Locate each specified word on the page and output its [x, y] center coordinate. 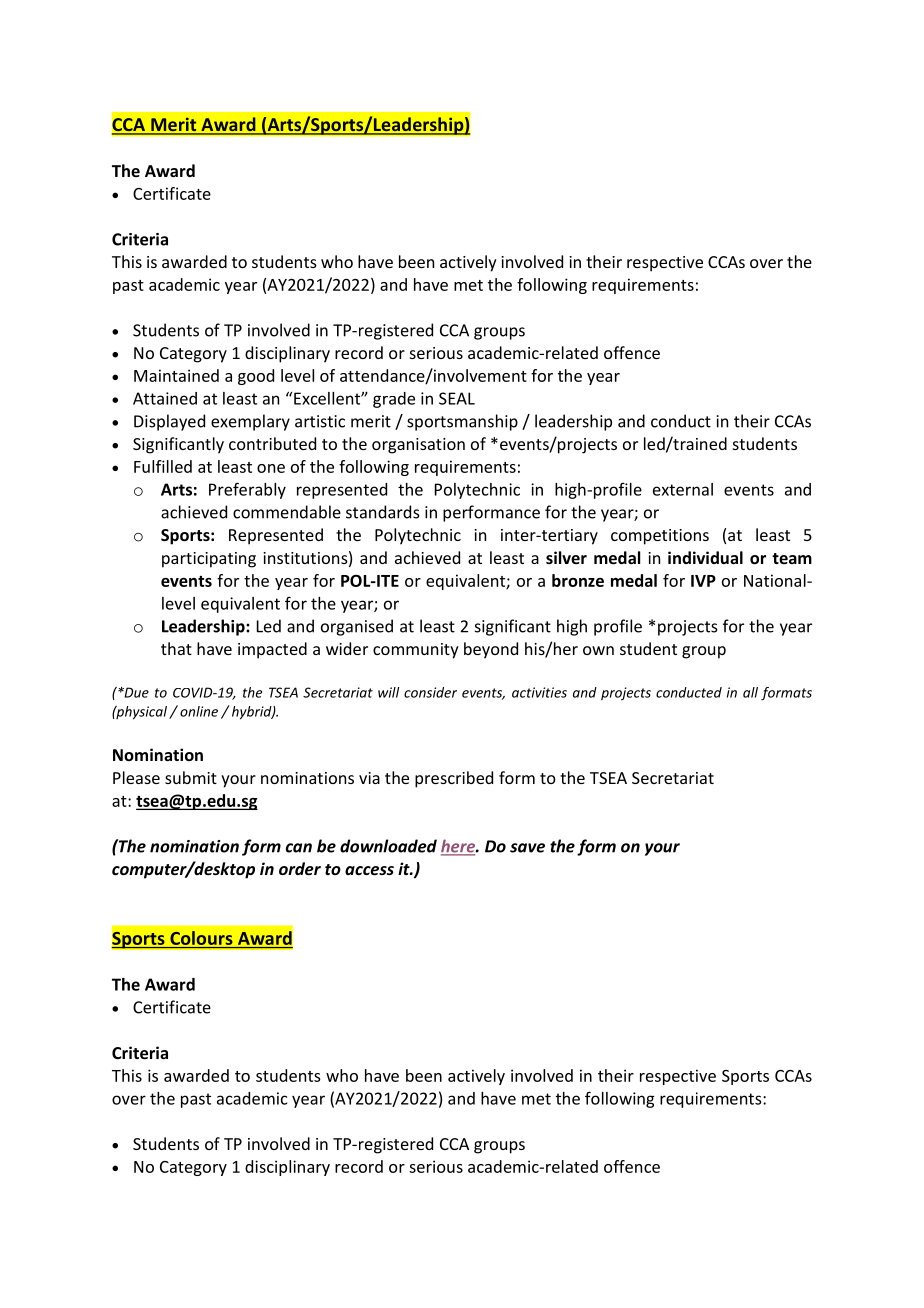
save [527, 848]
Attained [165, 398]
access [369, 870]
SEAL [457, 398]
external [683, 489]
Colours [201, 938]
